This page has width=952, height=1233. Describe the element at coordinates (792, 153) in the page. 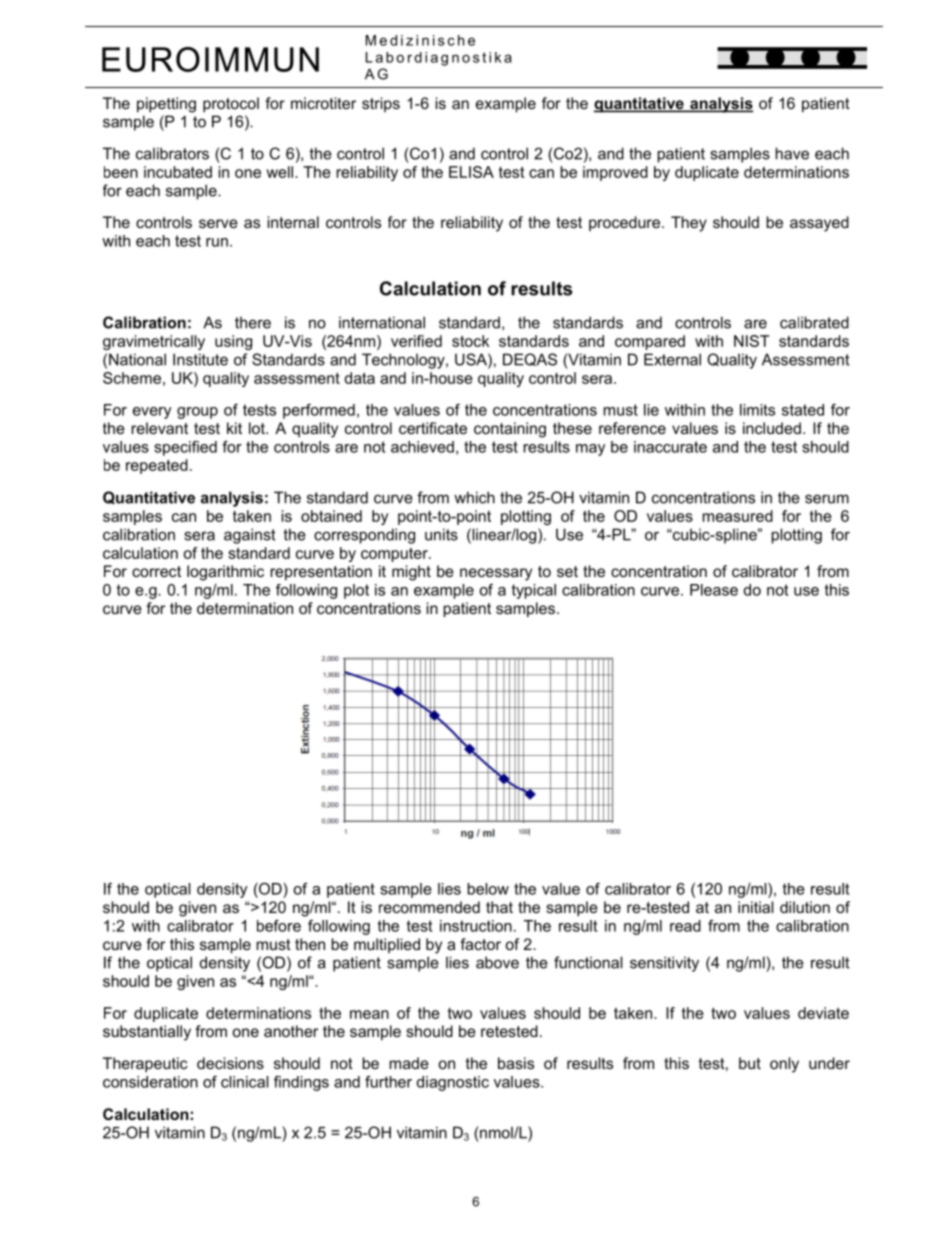

I see `have` at that location.
